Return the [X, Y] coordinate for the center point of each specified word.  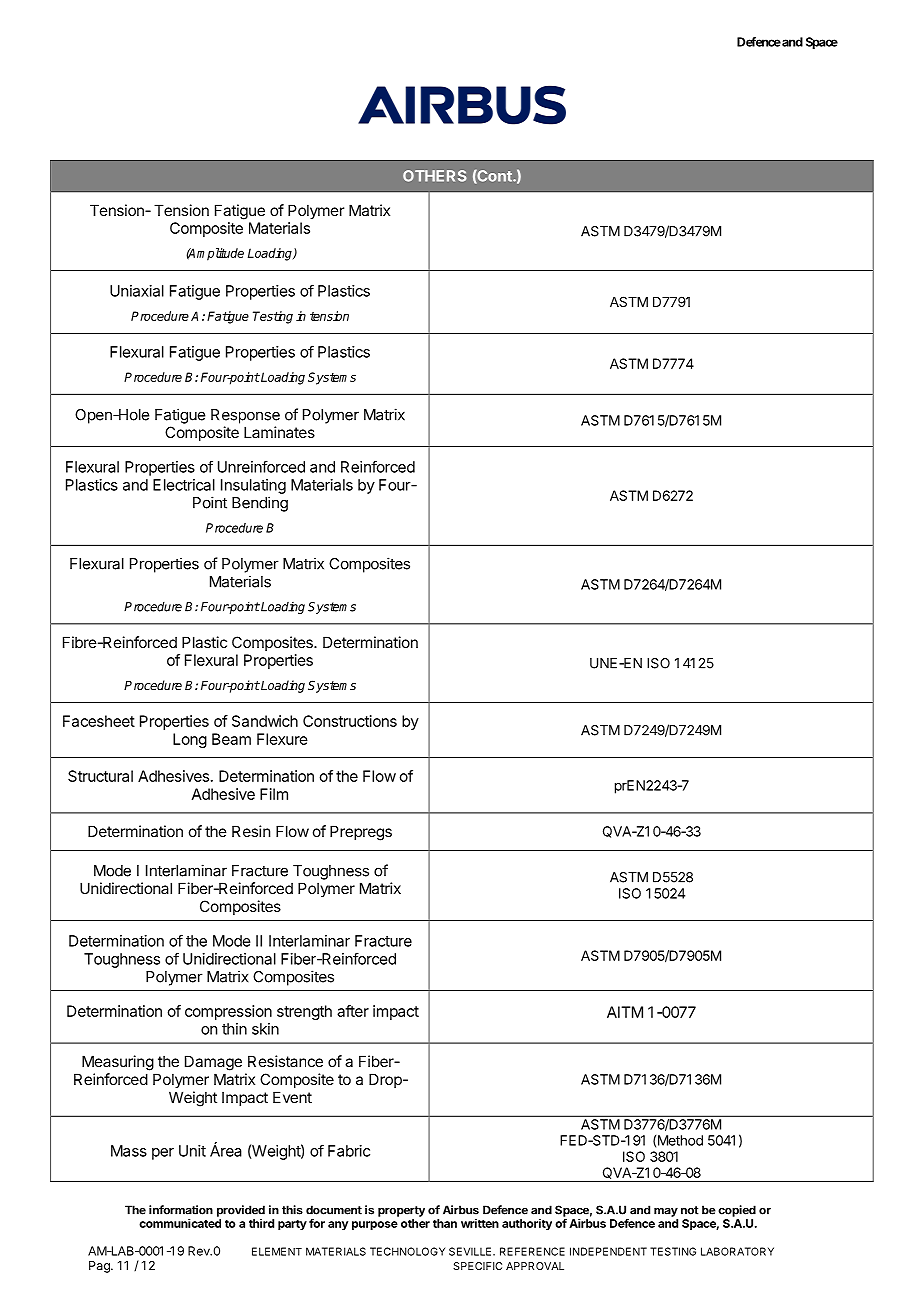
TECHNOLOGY [407, 1251]
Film [274, 794]
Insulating [253, 486]
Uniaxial [137, 291]
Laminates [279, 432]
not [690, 1210]
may [666, 1212]
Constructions [350, 721]
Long [190, 740]
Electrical [184, 485]
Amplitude [215, 254]
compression [228, 1012]
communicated [180, 1223]
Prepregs [361, 833]
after [353, 1011]
